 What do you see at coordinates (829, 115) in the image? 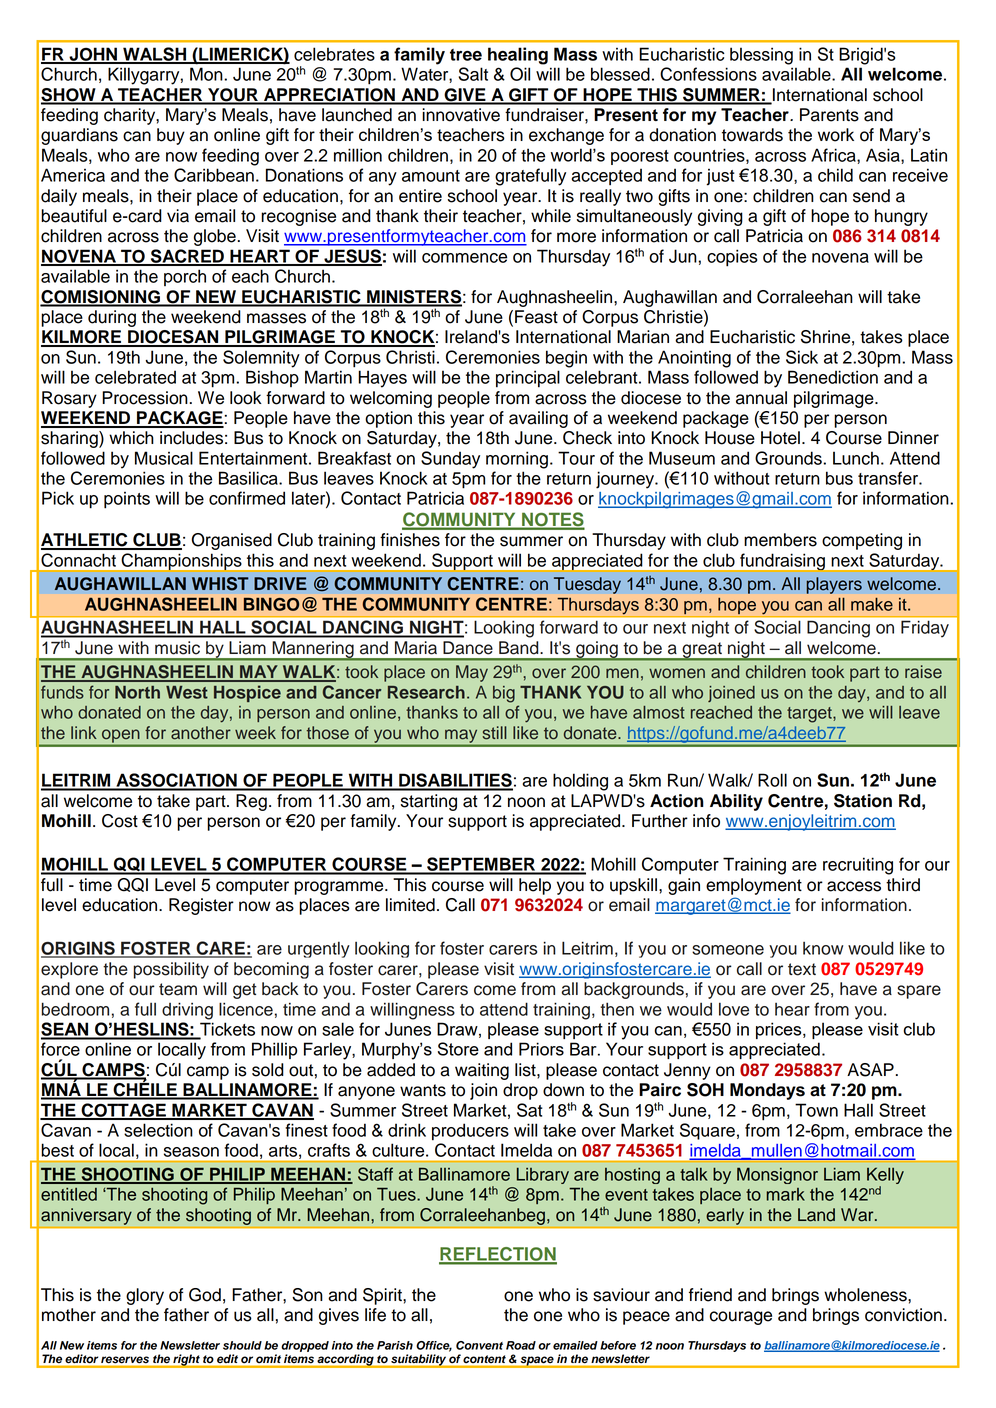
I see `Parents` at bounding box center [829, 115].
